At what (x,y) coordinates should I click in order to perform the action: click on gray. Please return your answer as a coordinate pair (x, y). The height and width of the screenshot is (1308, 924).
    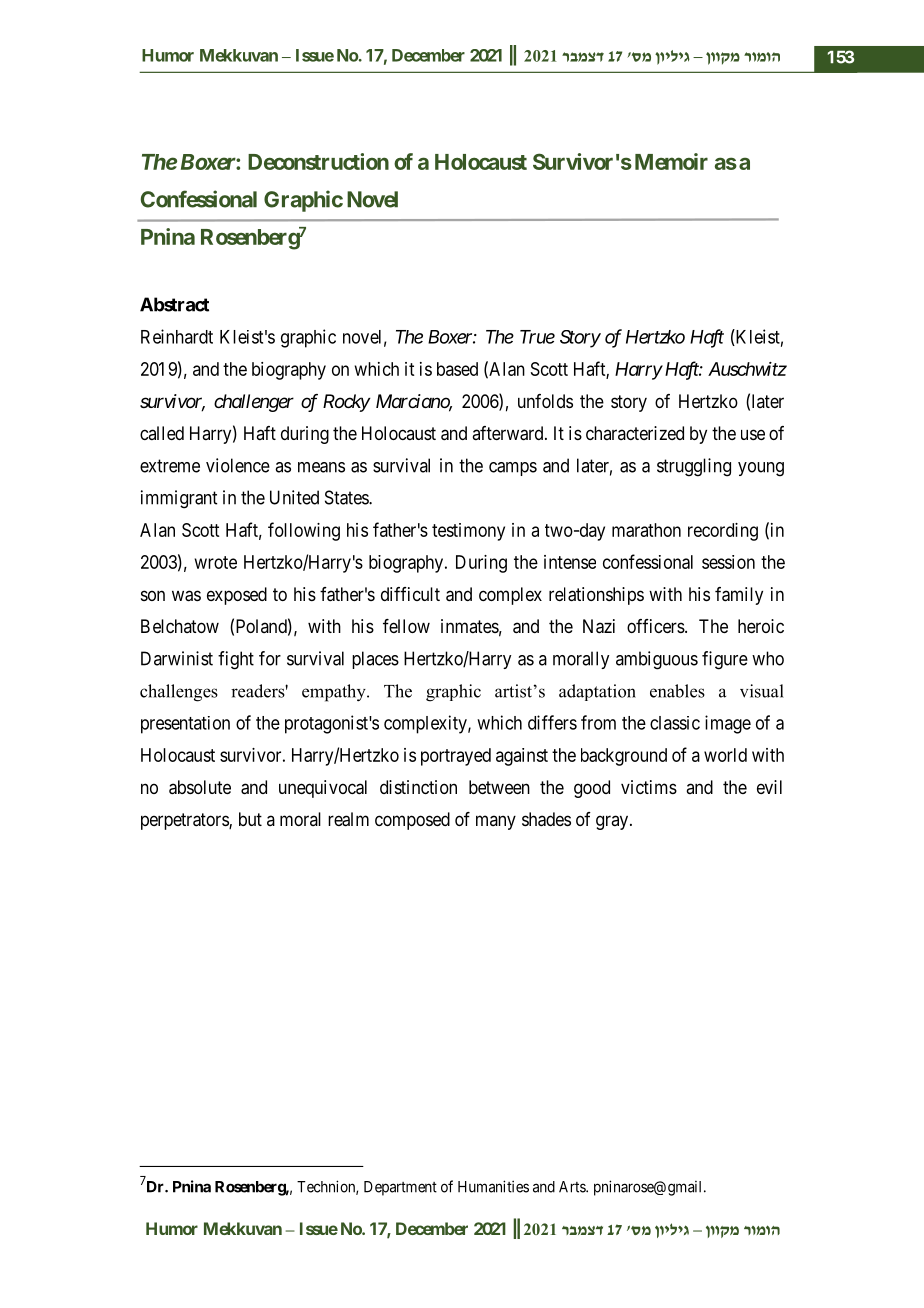
    Looking at the image, I should click on (612, 822).
